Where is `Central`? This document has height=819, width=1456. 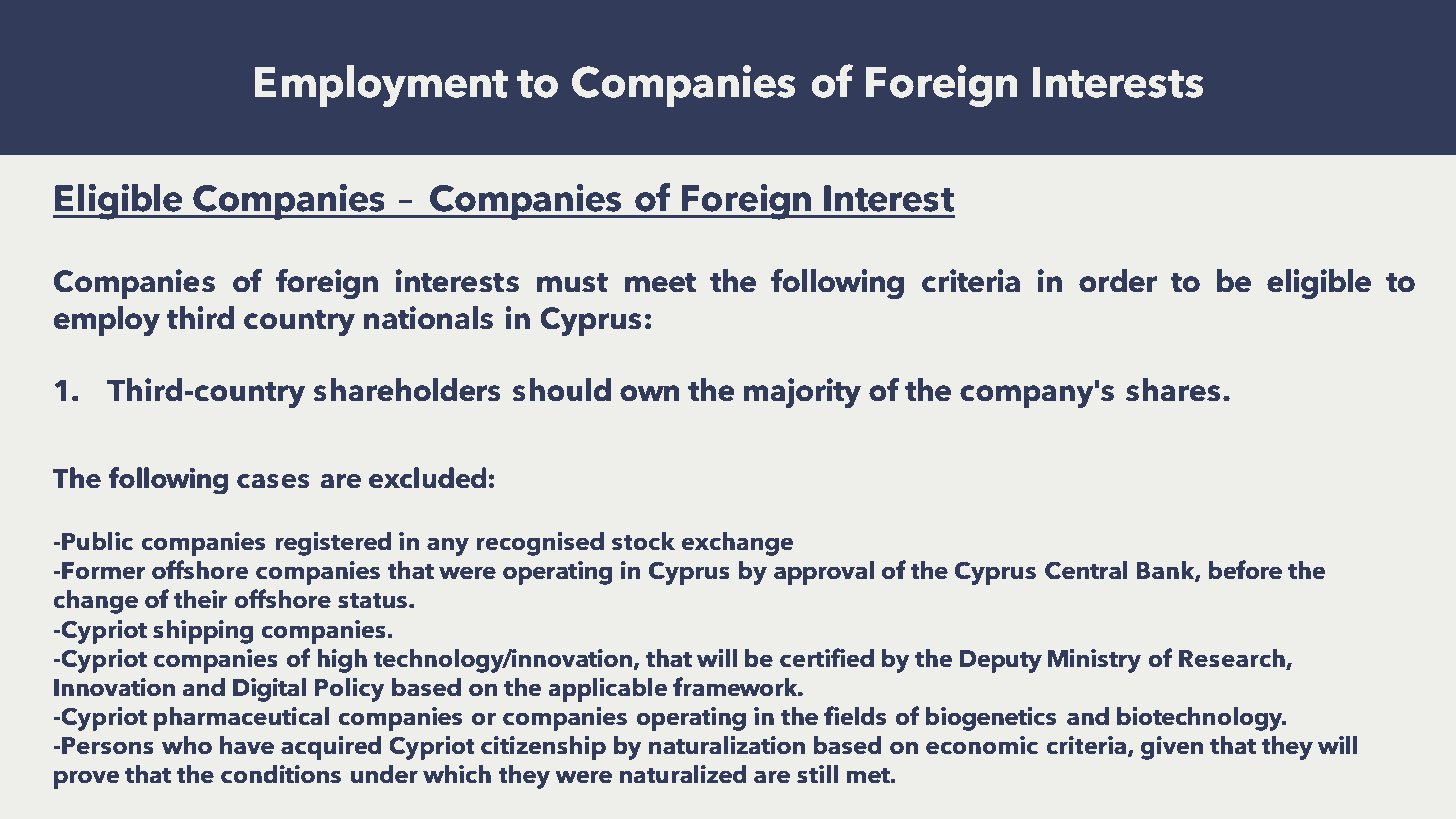 Central is located at coordinates (1086, 570).
